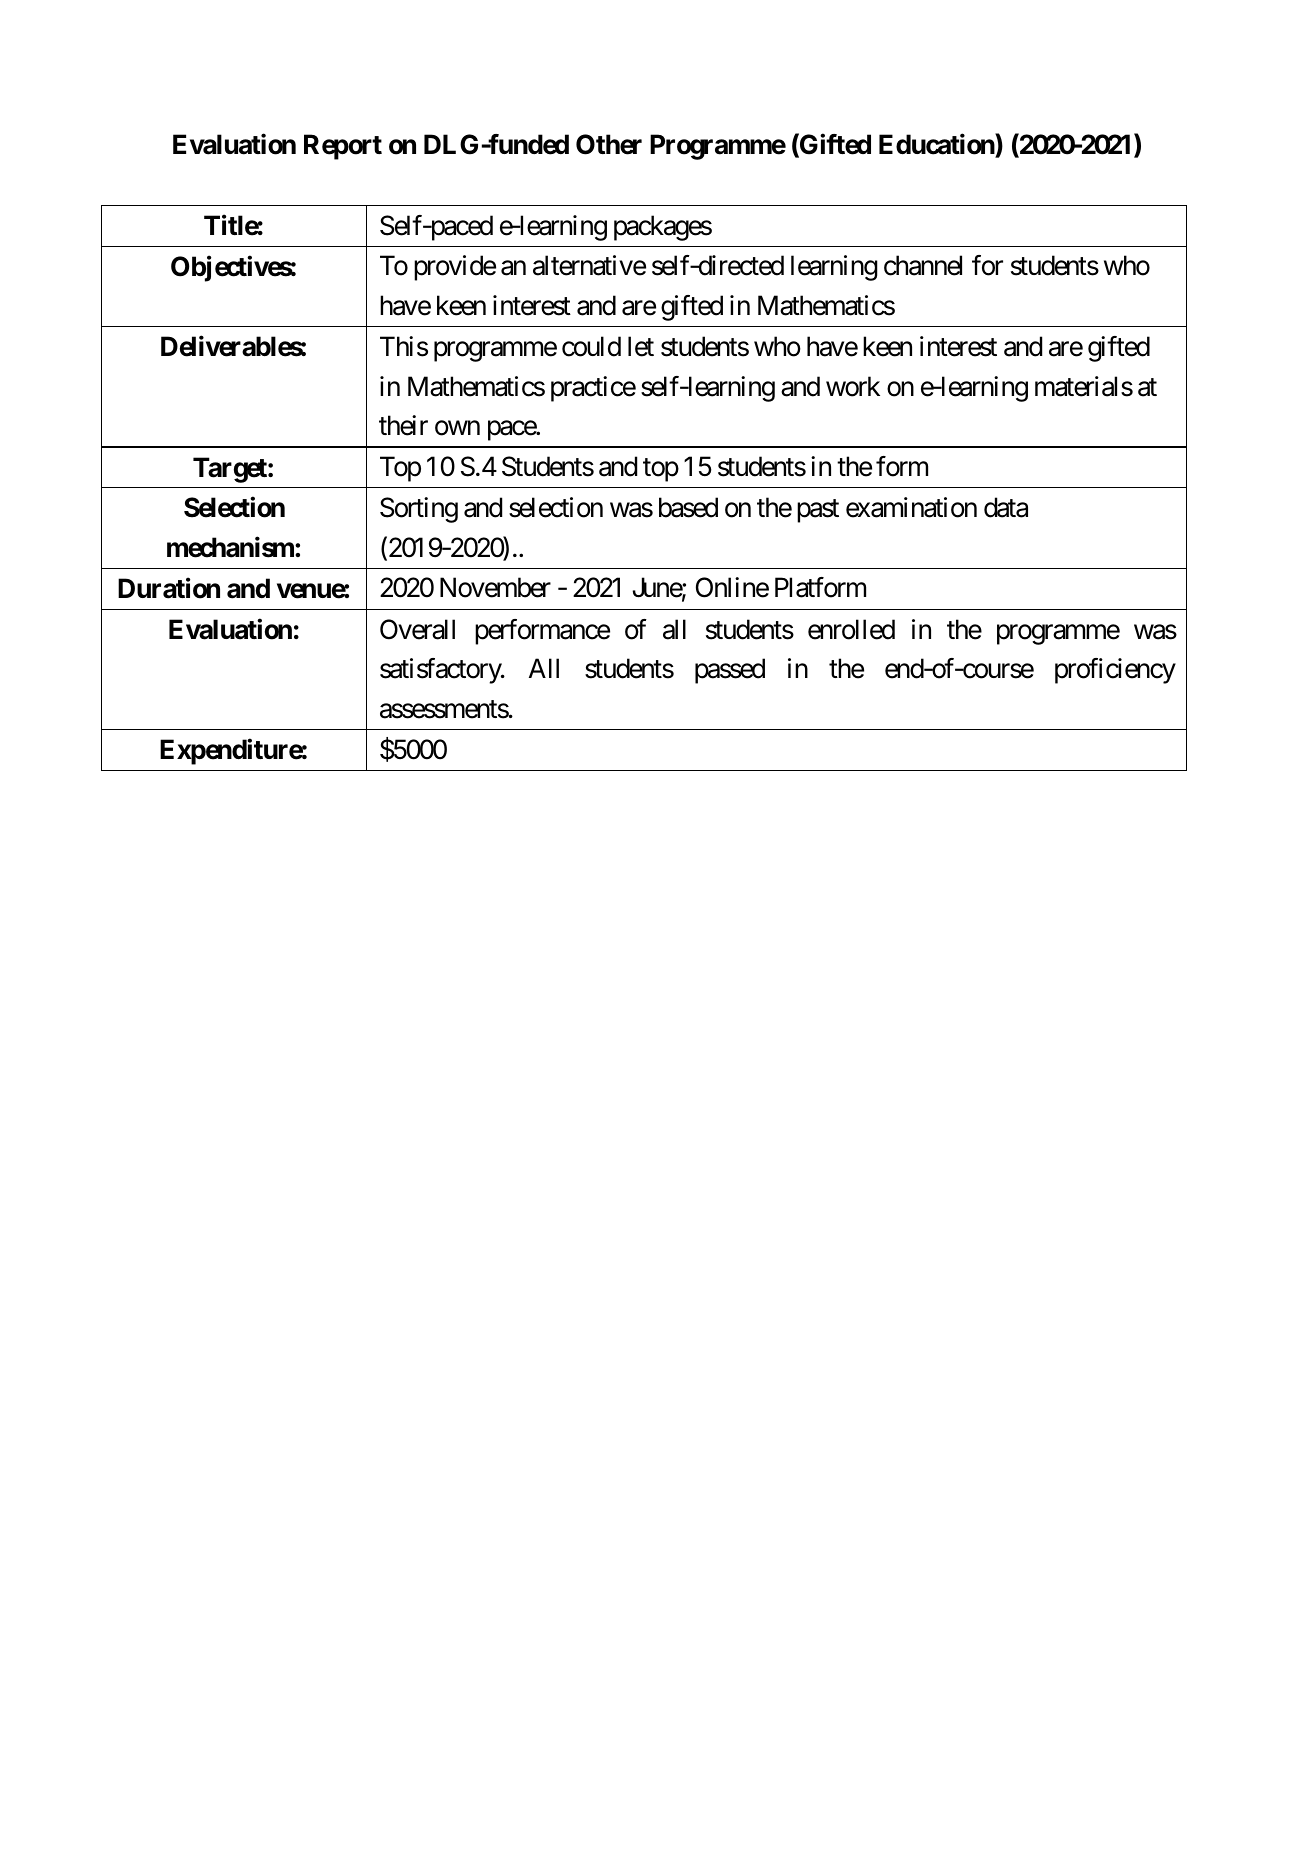 The width and height of the document is (1314, 1859). Describe the element at coordinates (609, 144) in the document. I see `Other` at that location.
